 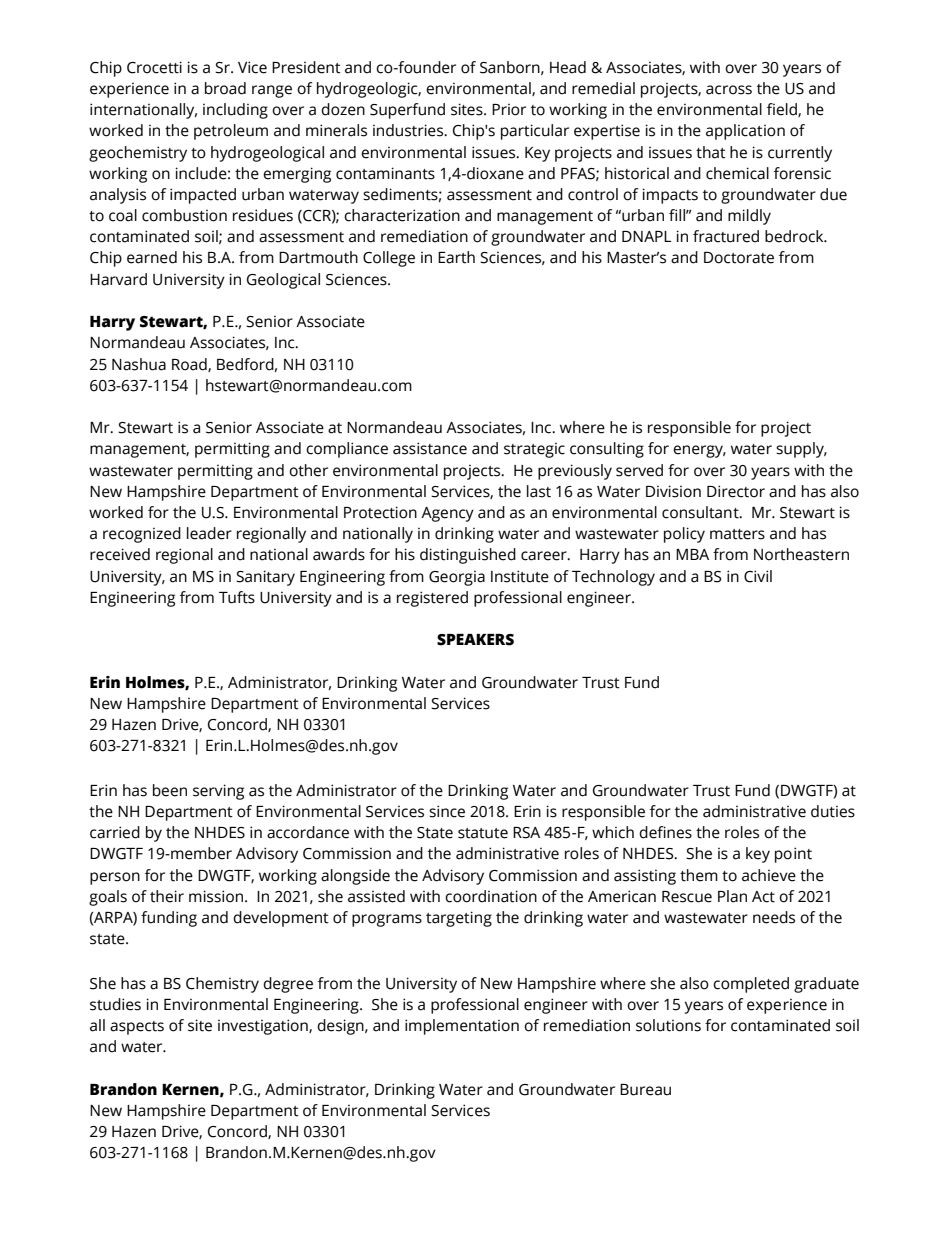 I want to click on assistance, so click(x=430, y=448).
